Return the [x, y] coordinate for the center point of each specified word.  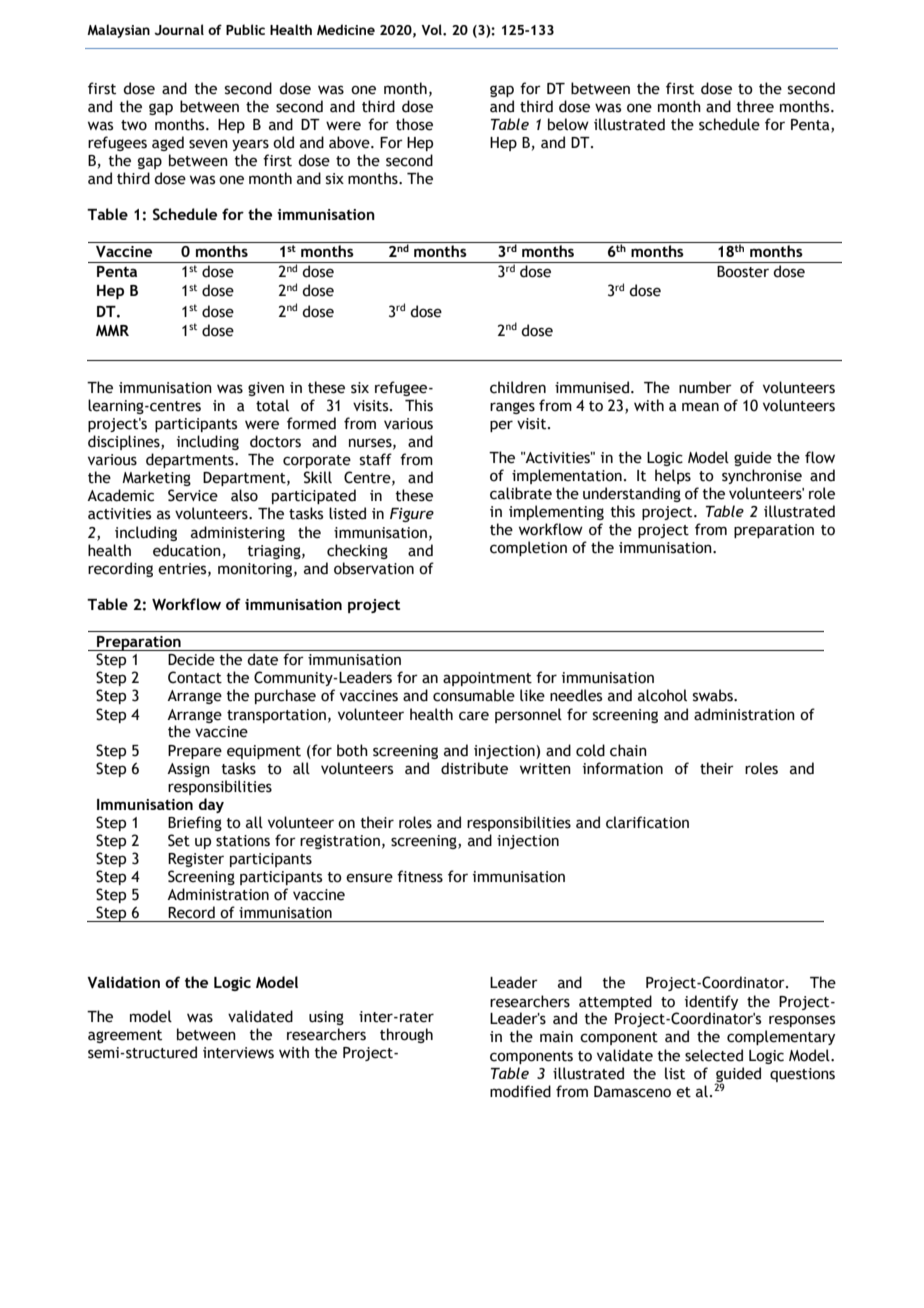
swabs [714, 695]
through [406, 1035]
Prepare [195, 752]
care [474, 716]
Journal [179, 30]
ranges [512, 408]
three [755, 106]
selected [714, 1055]
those [414, 124]
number [705, 387]
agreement [125, 1036]
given [266, 389]
